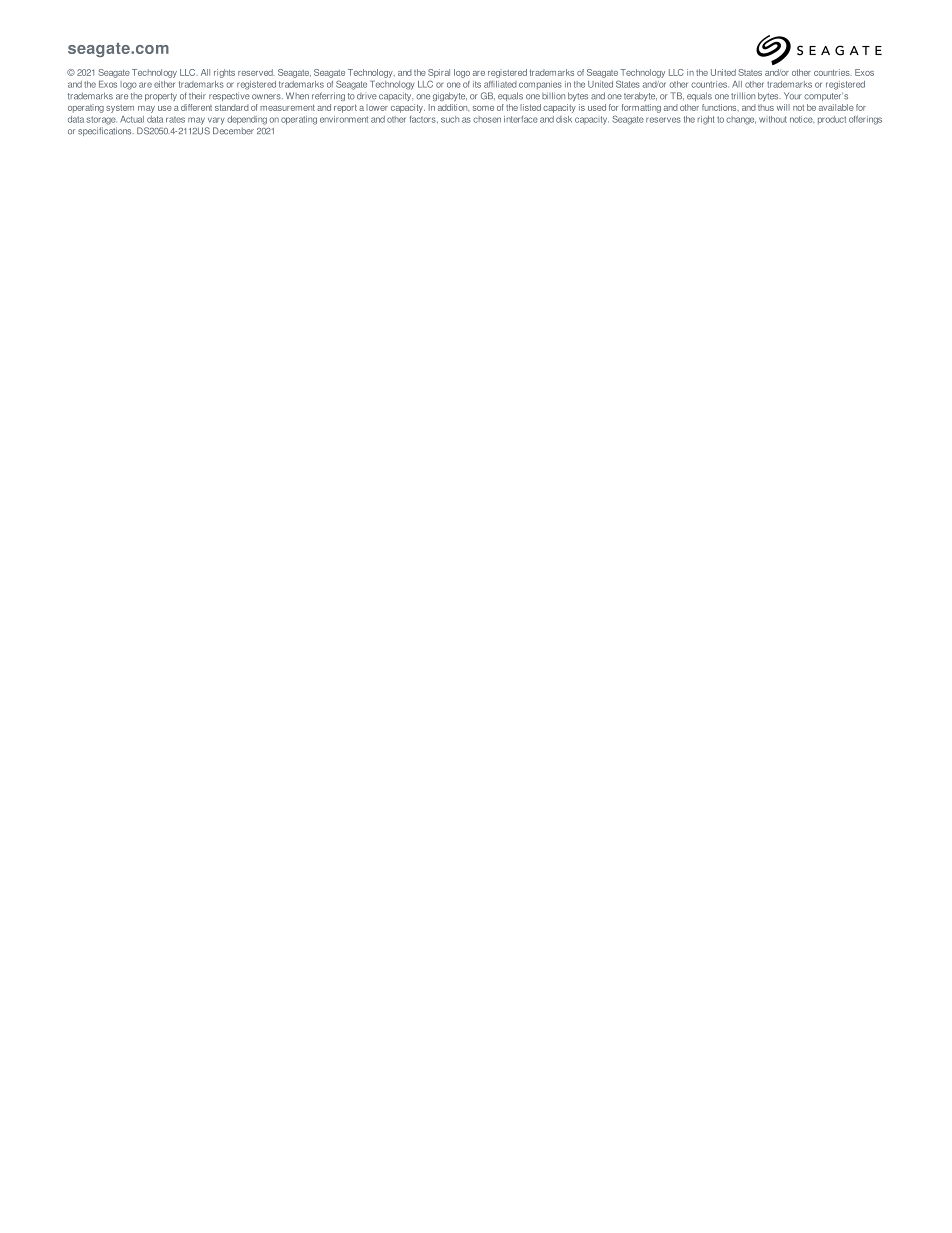 Image resolution: width=952 pixels, height=1233 pixels. What do you see at coordinates (164, 84) in the page?
I see `either` at bounding box center [164, 84].
